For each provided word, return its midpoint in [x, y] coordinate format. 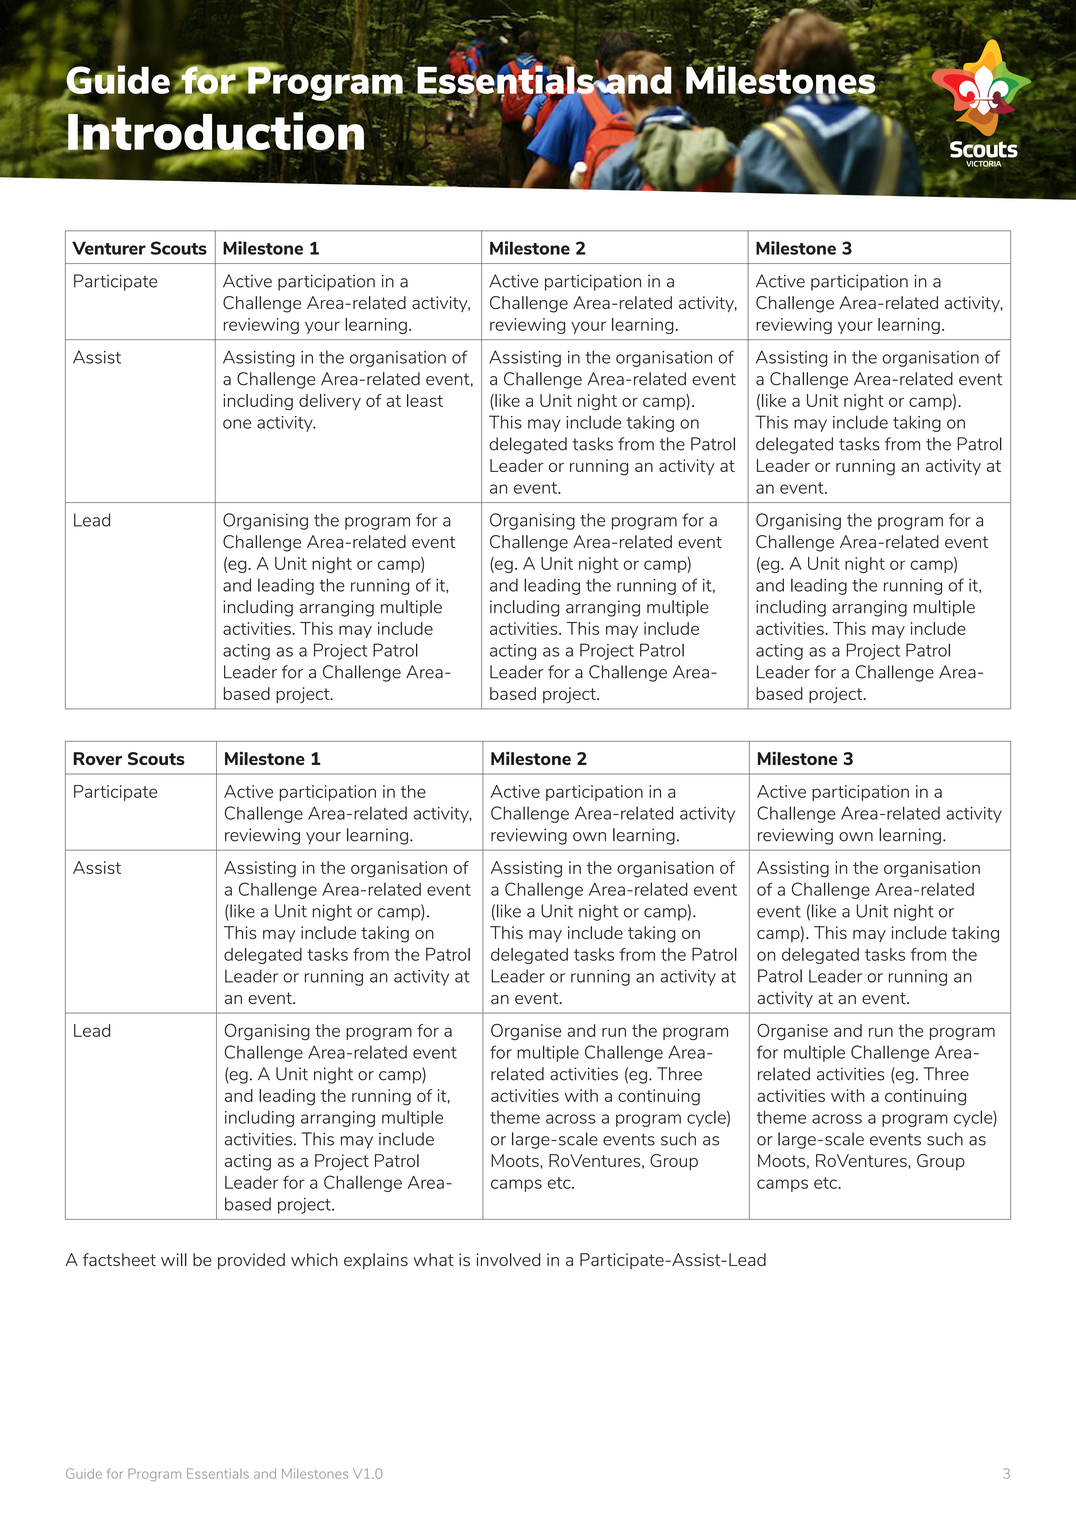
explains [376, 1261]
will [174, 1259]
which [314, 1259]
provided [251, 1261]
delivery [330, 402]
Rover [97, 758]
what [434, 1259]
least [425, 400]
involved [508, 1259]
